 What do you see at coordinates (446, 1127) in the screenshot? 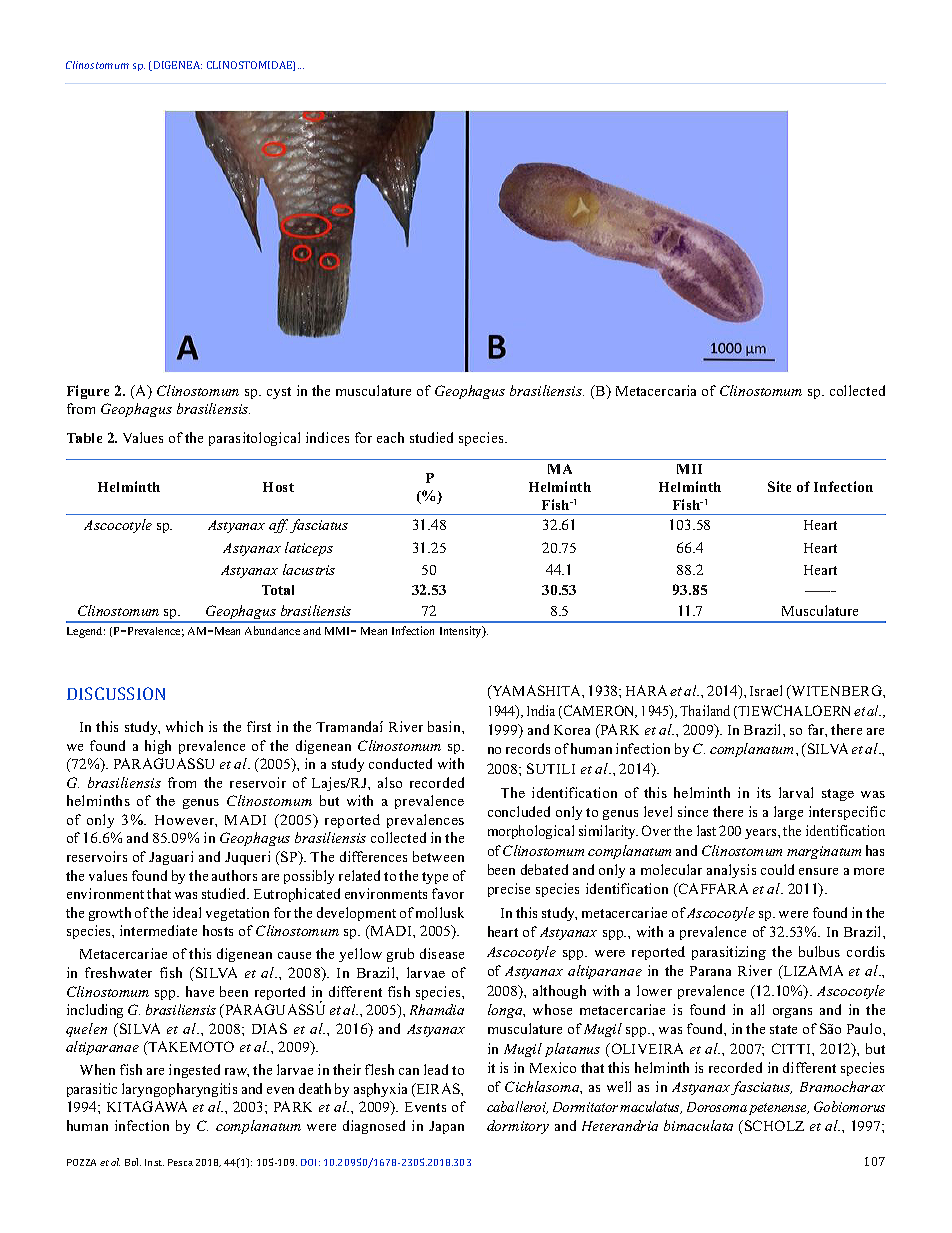
I see `Japan` at bounding box center [446, 1127].
